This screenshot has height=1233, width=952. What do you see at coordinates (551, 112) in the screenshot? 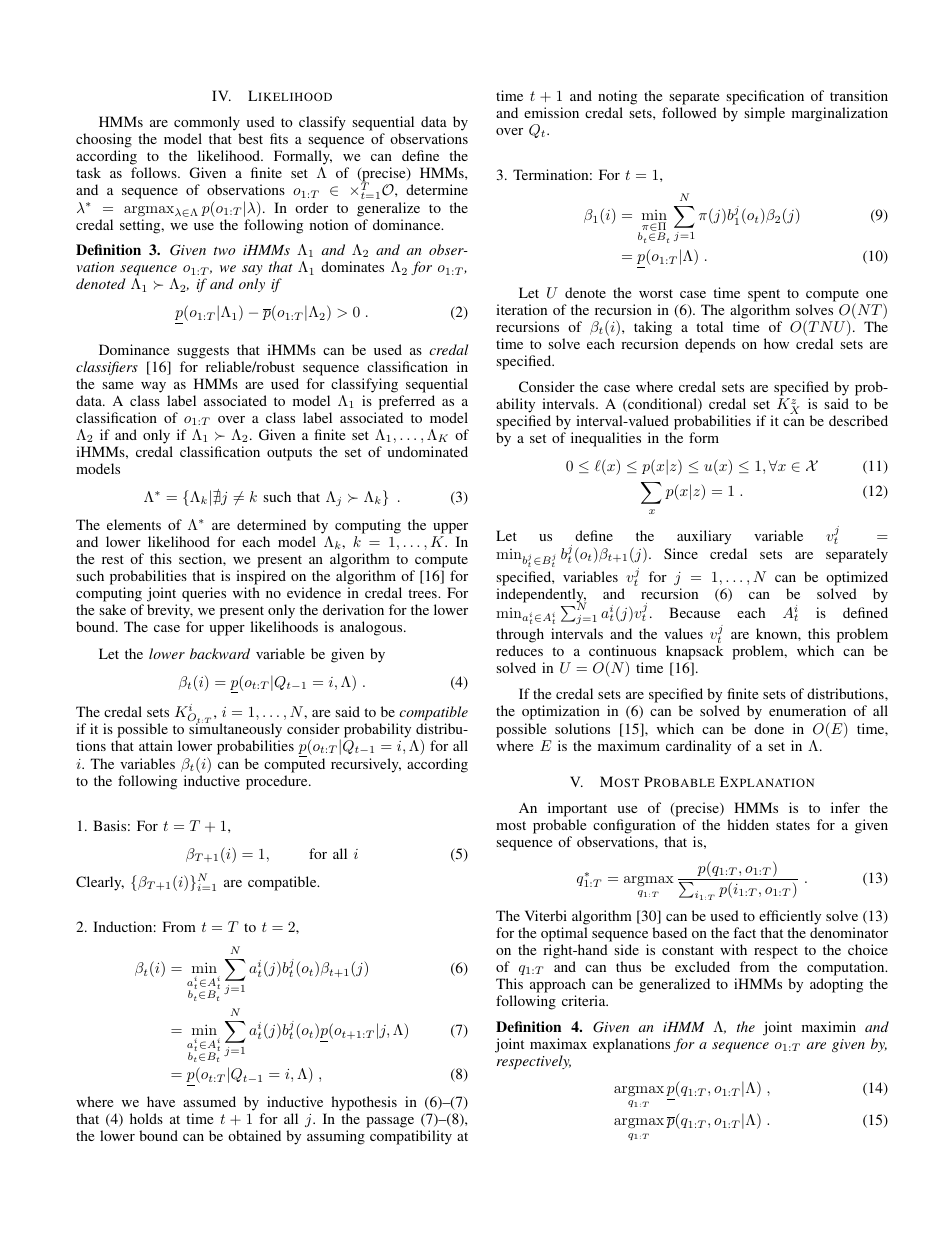
I see `emission` at bounding box center [551, 112].
